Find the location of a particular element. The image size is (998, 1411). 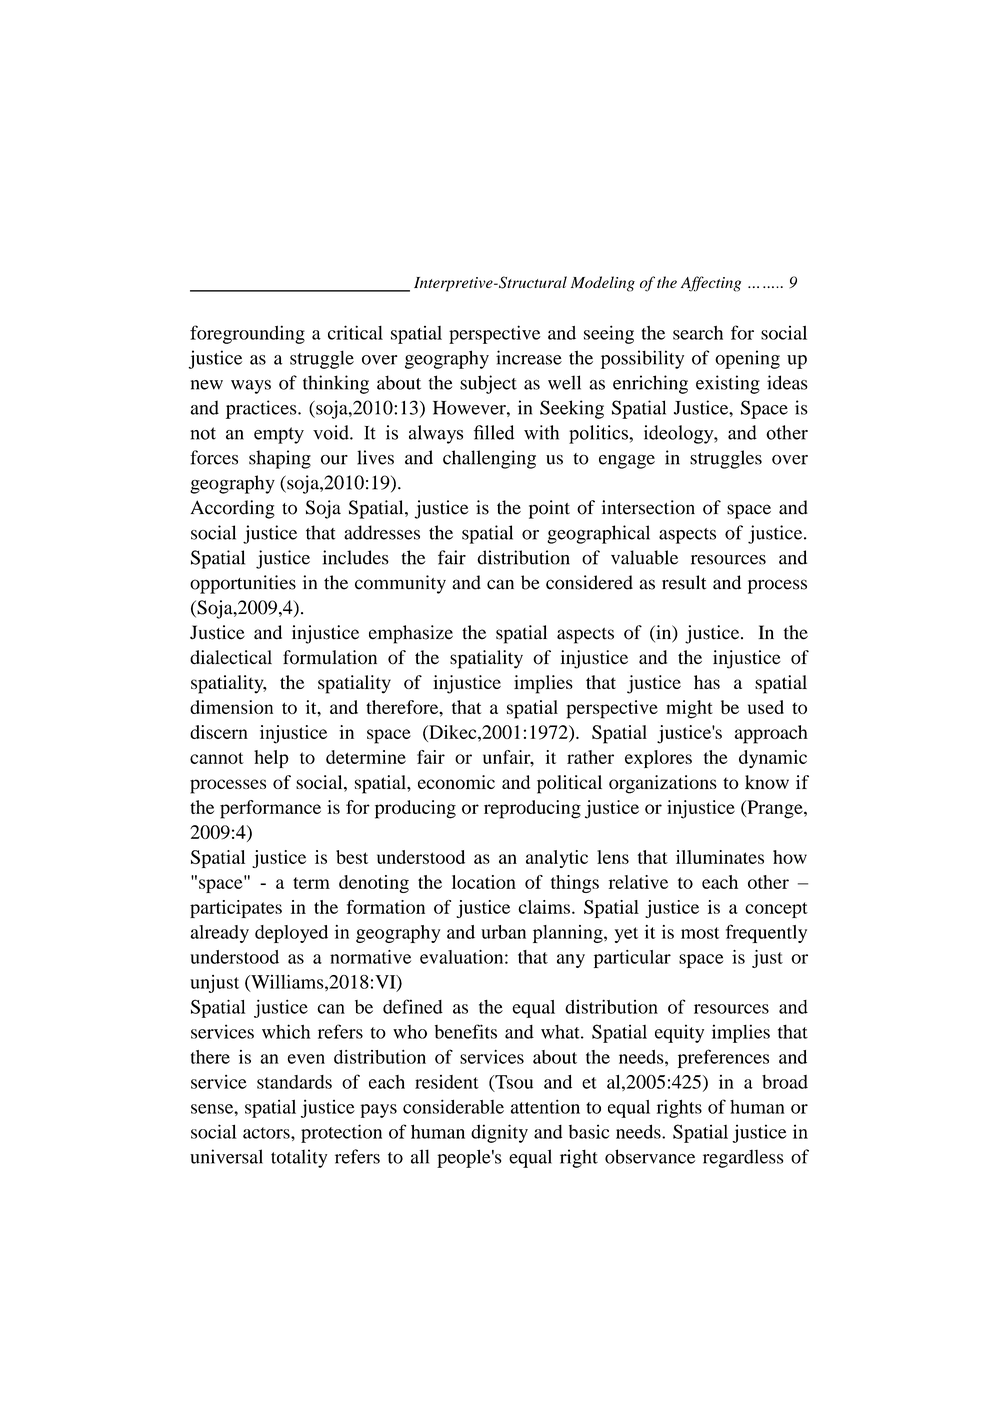

actors is located at coordinates (267, 1133).
